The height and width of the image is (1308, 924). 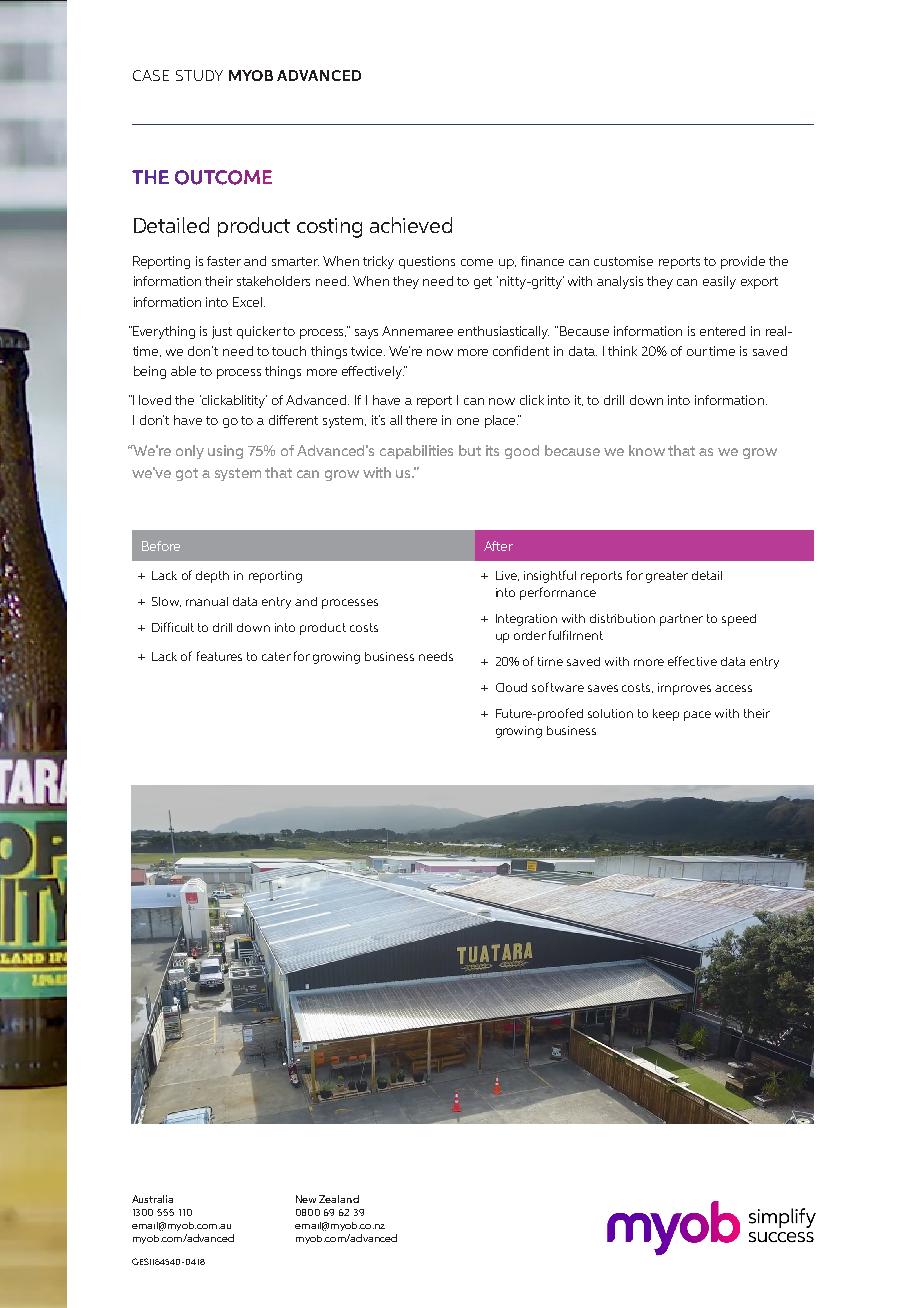 What do you see at coordinates (411, 225) in the image?
I see `achieved` at bounding box center [411, 225].
